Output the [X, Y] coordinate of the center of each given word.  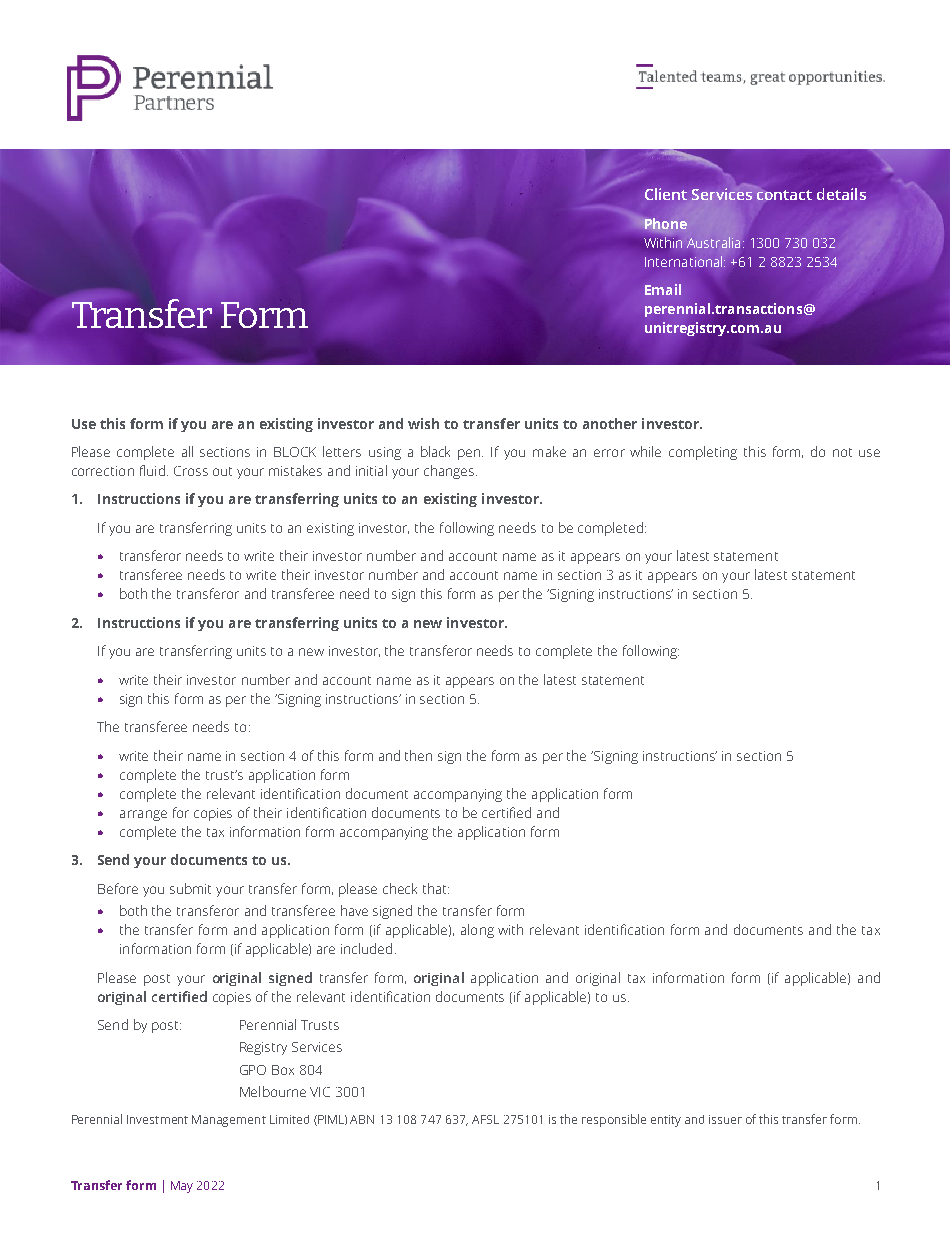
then [418, 755]
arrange [143, 815]
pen [470, 454]
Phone [666, 223]
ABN [362, 1119]
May [182, 1187]
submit [190, 888]
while [645, 451]
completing [703, 453]
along [477, 931]
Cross [191, 471]
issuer [725, 1119]
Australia [713, 242]
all [187, 451]
